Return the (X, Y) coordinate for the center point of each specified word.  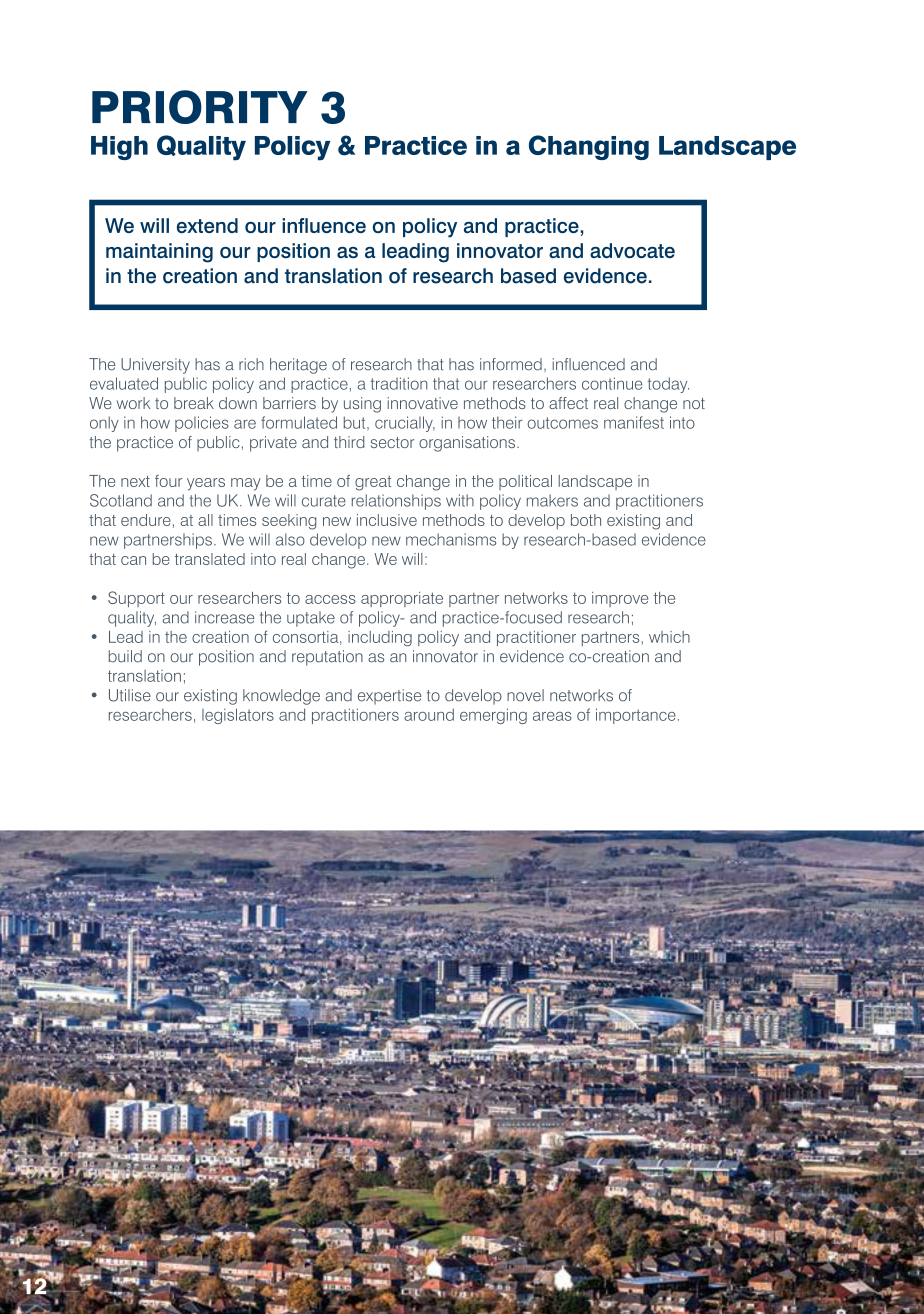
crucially (405, 424)
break (194, 403)
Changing (589, 147)
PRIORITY (200, 107)
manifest (634, 422)
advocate (632, 250)
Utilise (130, 695)
